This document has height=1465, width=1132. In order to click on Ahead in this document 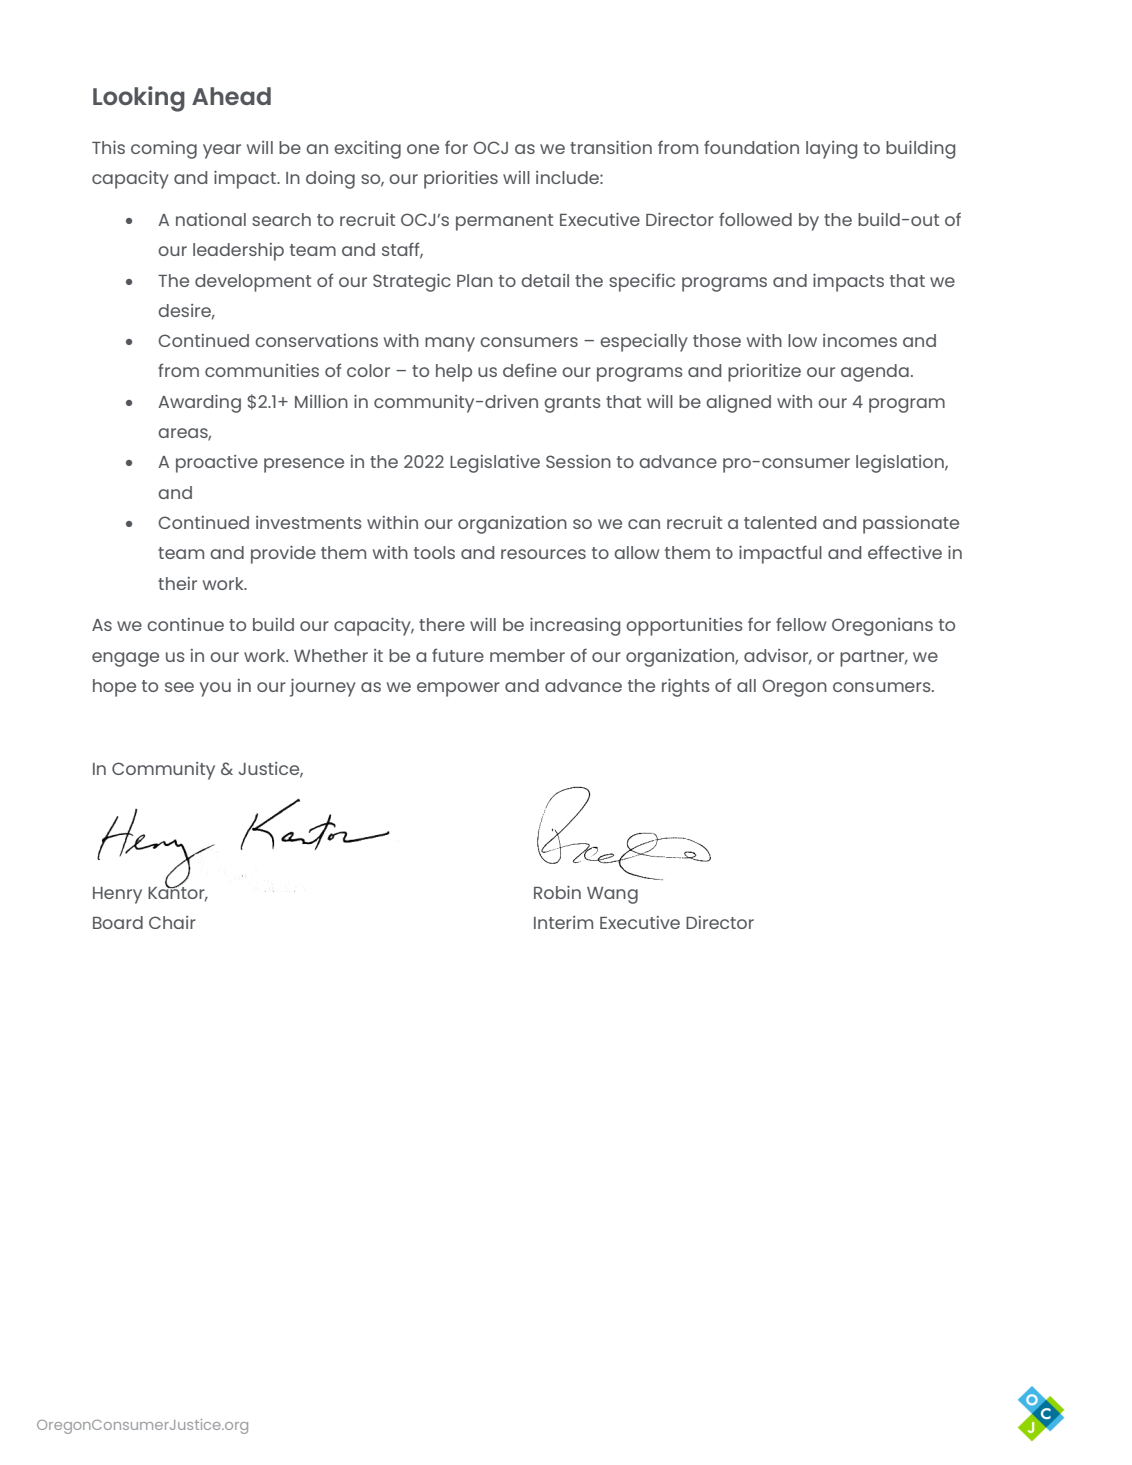, I will do `click(231, 96)`.
